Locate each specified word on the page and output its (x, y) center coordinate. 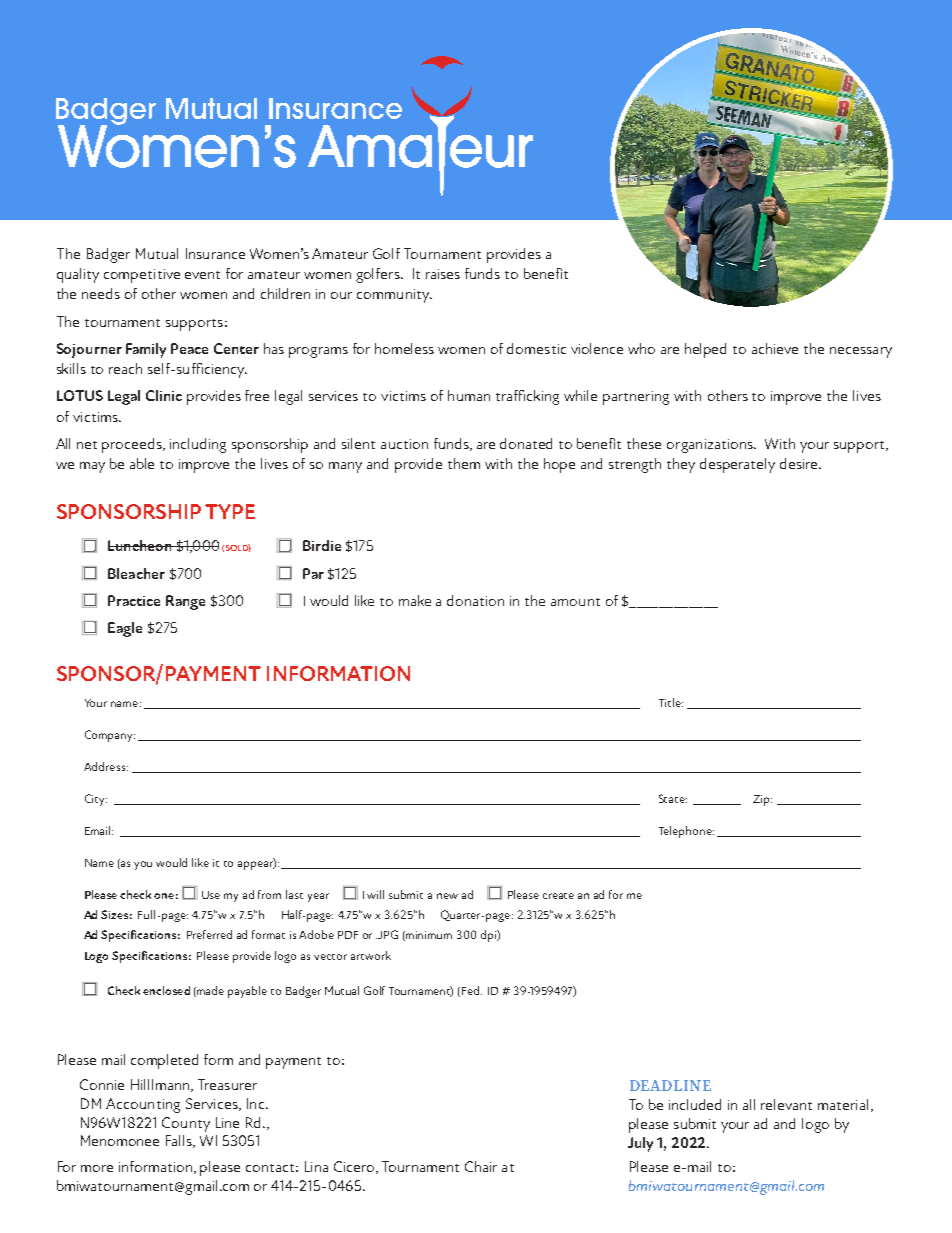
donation (475, 600)
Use (211, 895)
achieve (775, 348)
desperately (737, 465)
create (558, 896)
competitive (142, 276)
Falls (180, 1141)
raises (443, 274)
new (447, 896)
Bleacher (136, 573)
